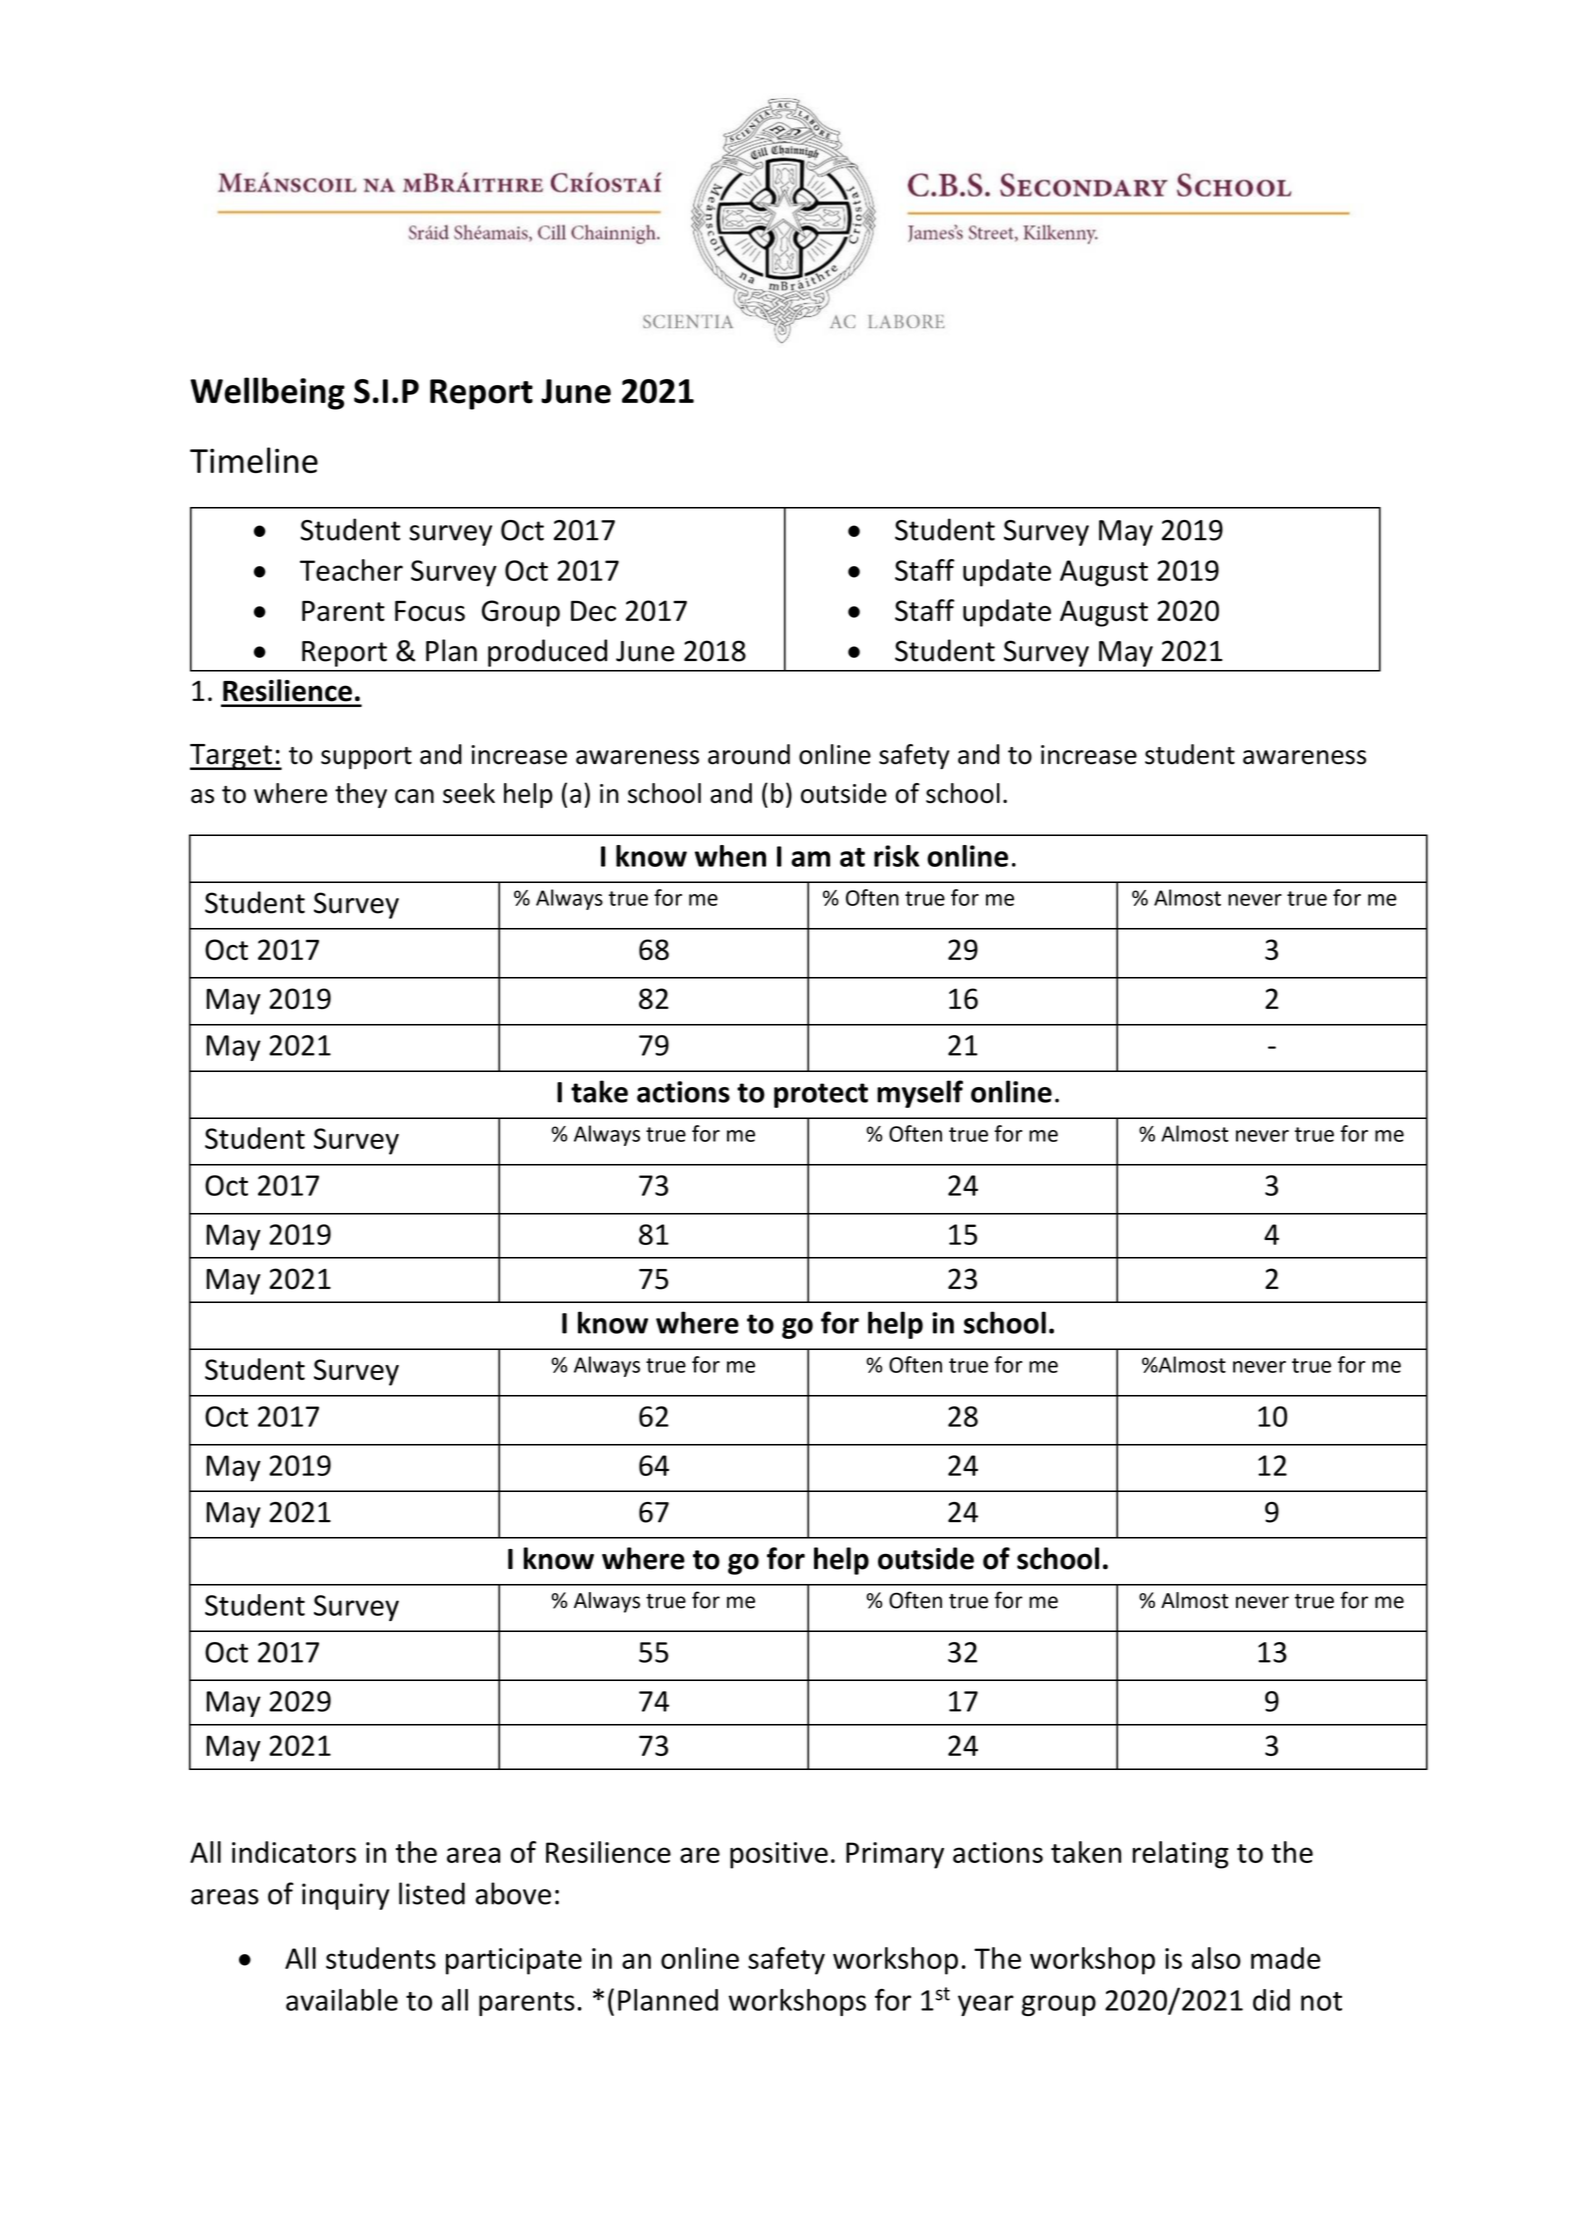 Image resolution: width=1570 pixels, height=2220 pixels. What do you see at coordinates (779, 1855) in the screenshot?
I see `positive` at bounding box center [779, 1855].
